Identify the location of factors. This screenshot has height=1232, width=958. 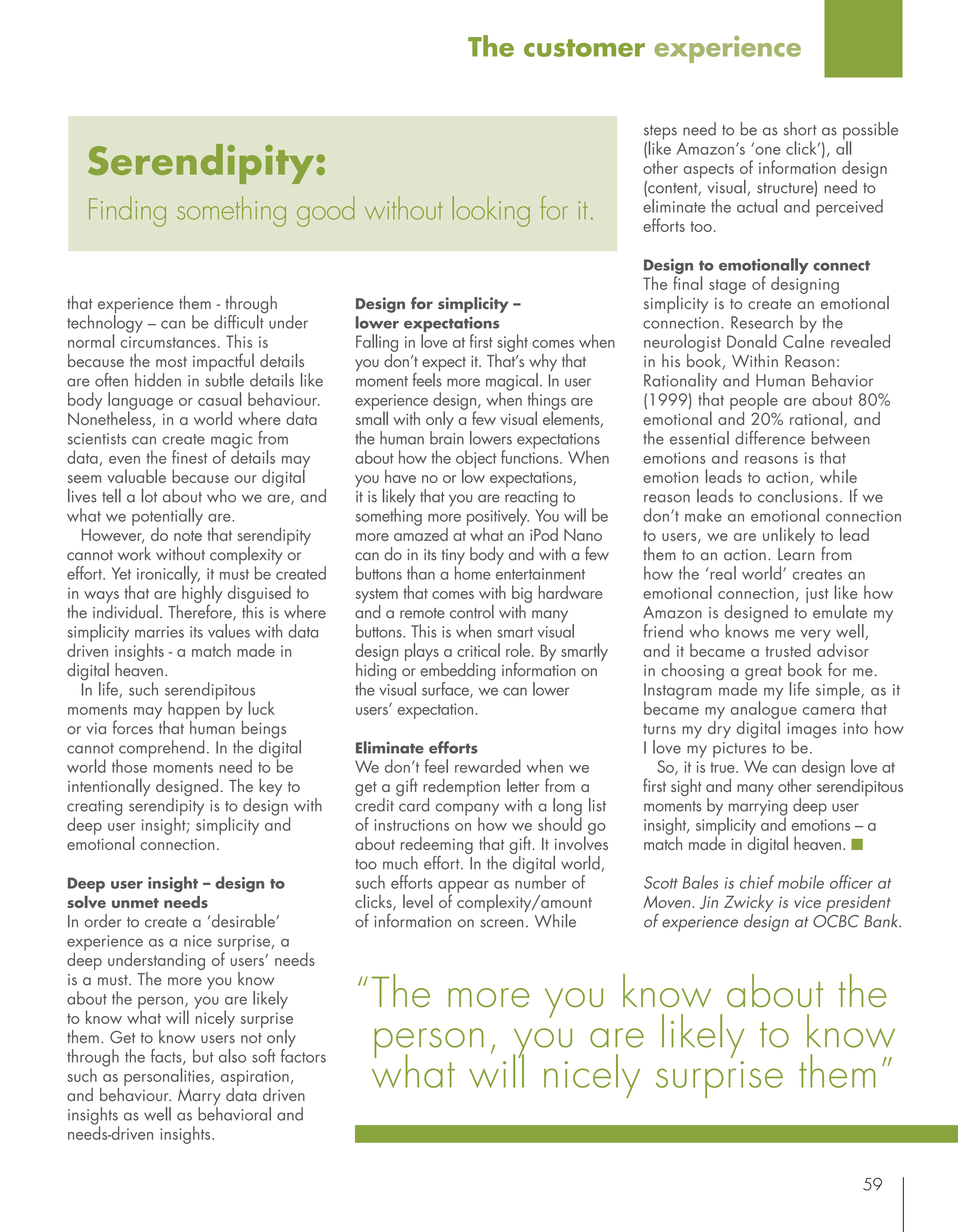
(303, 1054).
